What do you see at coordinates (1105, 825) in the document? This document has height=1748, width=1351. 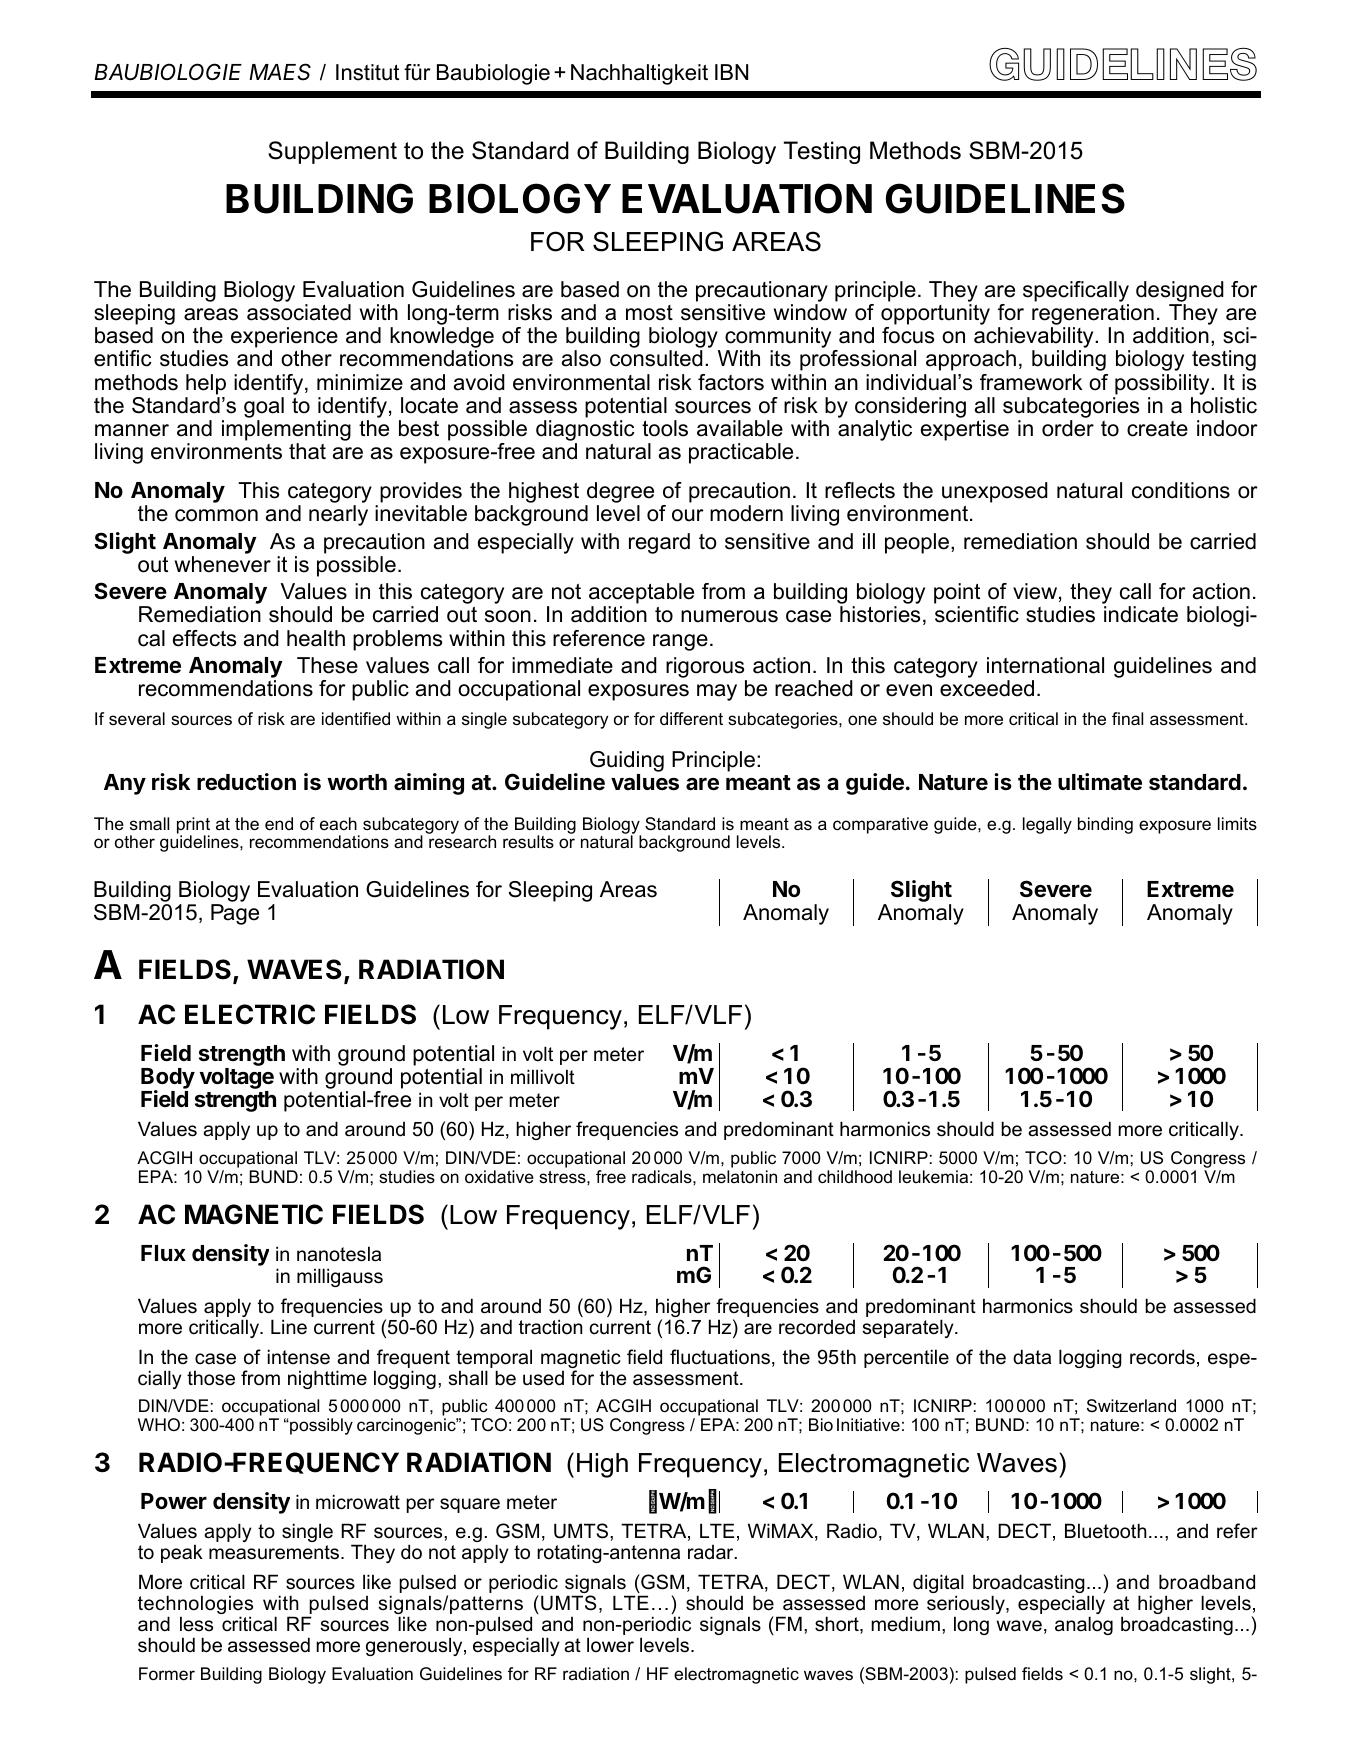 I see `binding` at bounding box center [1105, 825].
